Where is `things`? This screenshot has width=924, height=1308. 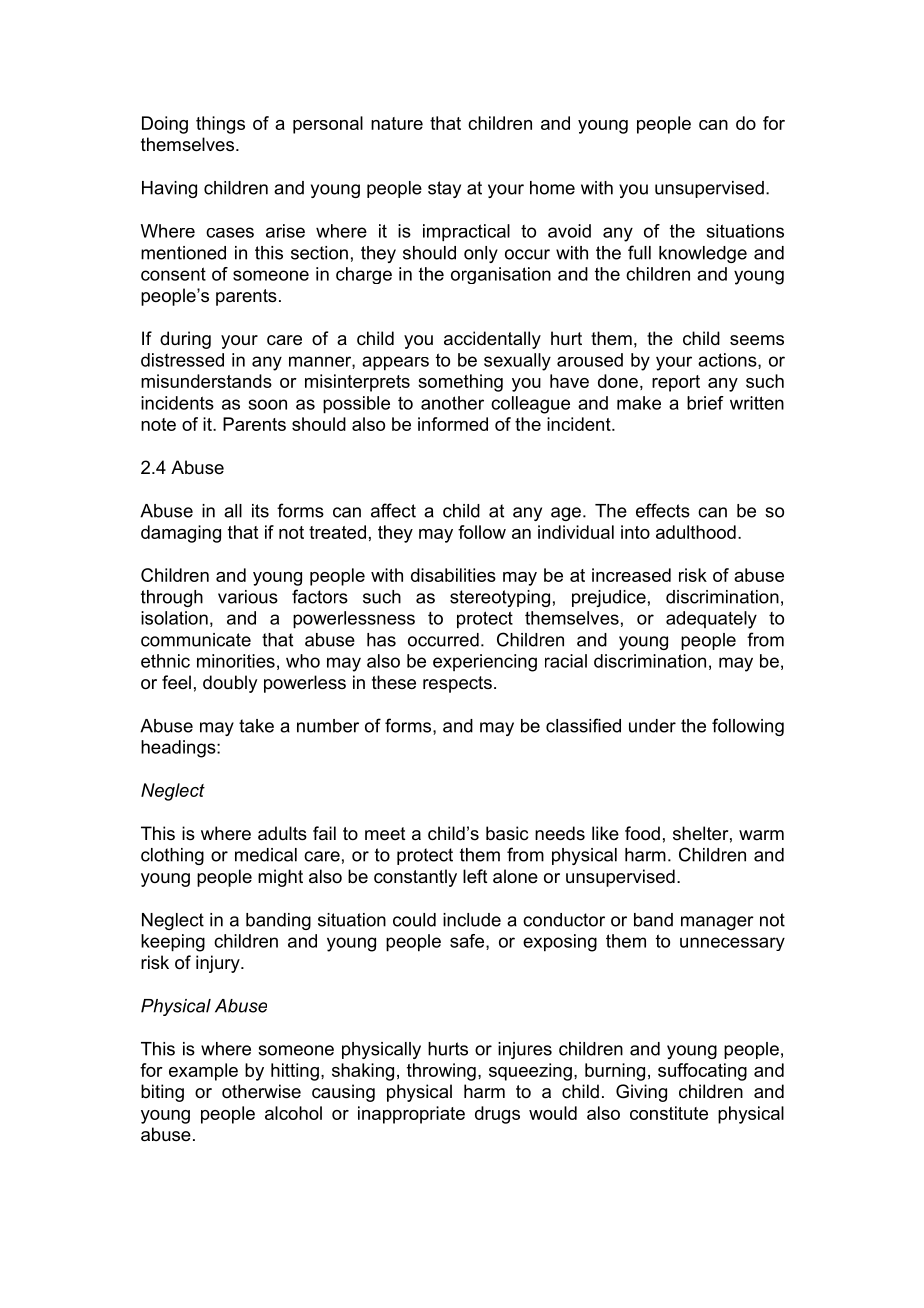 things is located at coordinates (220, 125).
